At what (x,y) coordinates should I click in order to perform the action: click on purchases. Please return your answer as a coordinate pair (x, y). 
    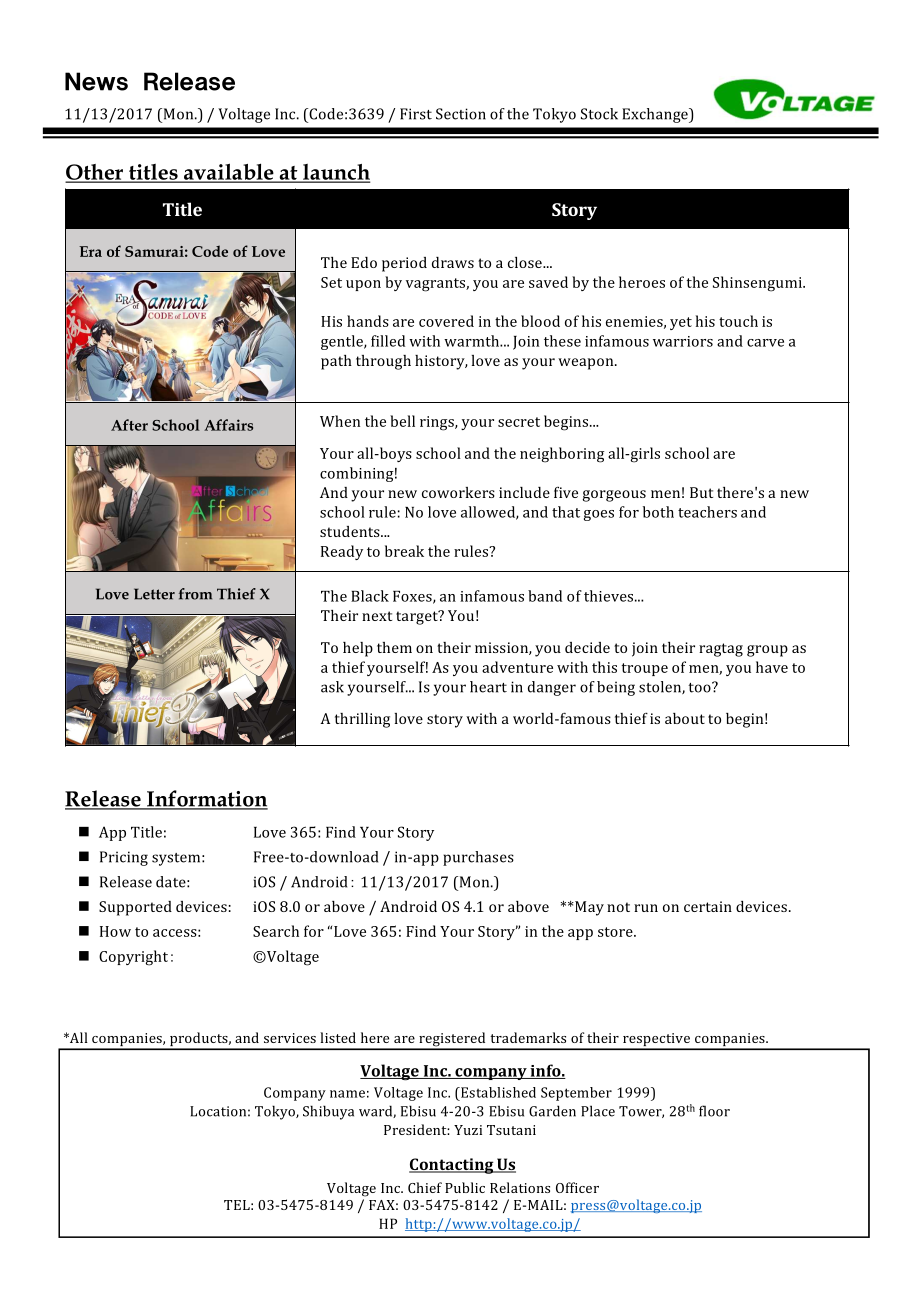
    Looking at the image, I should click on (478, 858).
